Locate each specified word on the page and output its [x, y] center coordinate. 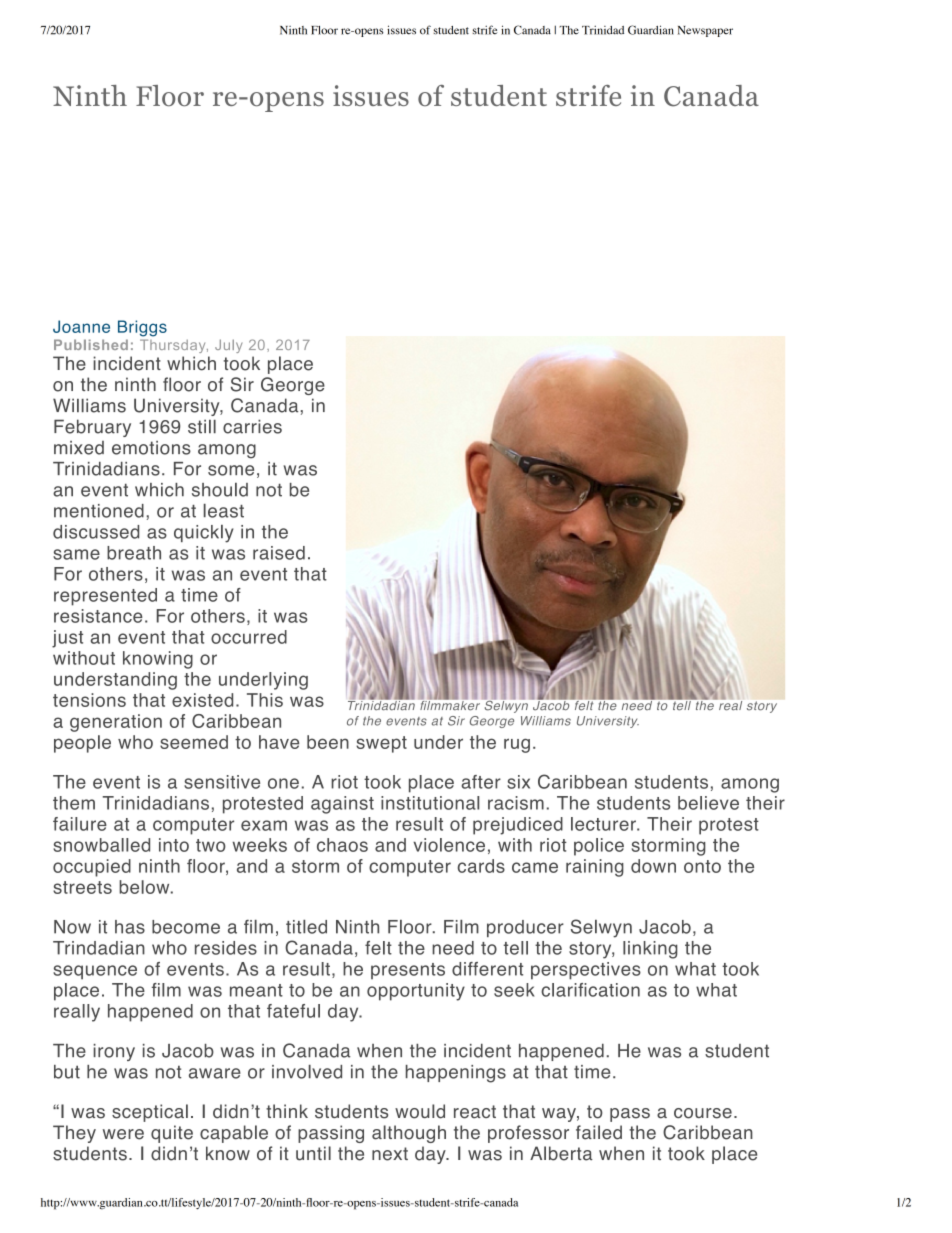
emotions [151, 448]
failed [599, 1132]
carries [252, 426]
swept [381, 744]
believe [708, 803]
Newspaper [705, 31]
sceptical [150, 1113]
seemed [194, 742]
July [228, 346]
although [409, 1134]
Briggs [142, 328]
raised [279, 553]
